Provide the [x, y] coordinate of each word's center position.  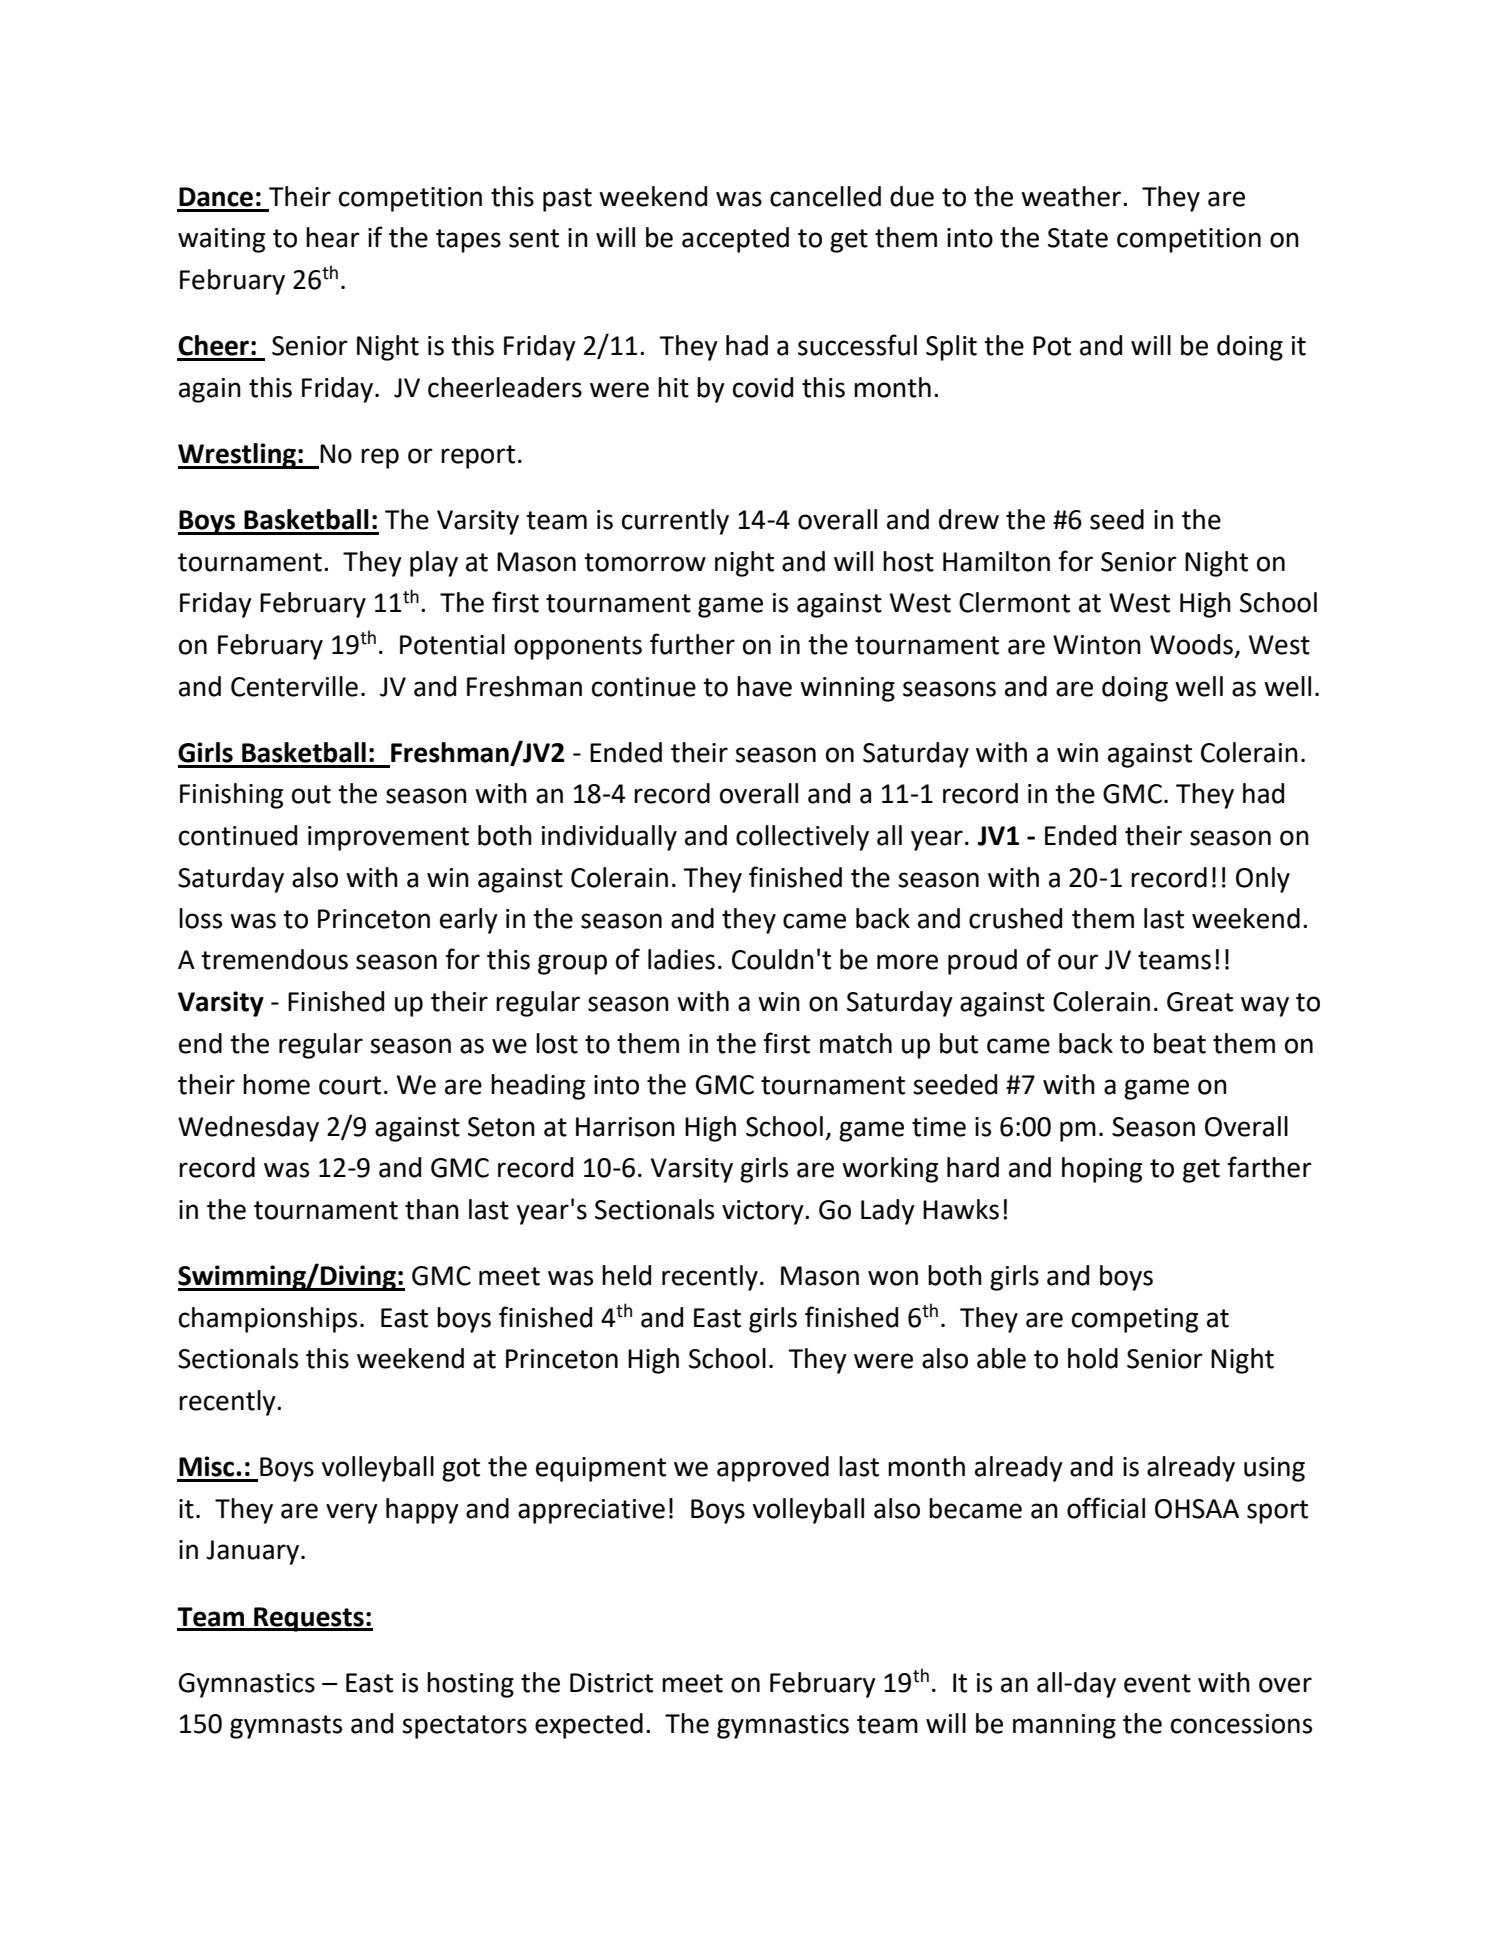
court [350, 1085]
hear [333, 237]
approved [773, 1469]
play [434, 564]
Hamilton [996, 561]
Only [1263, 880]
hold [1093, 1358]
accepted [735, 240]
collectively [802, 838]
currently [675, 522]
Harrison [625, 1127]
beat [1180, 1043]
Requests [309, 1619]
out [311, 794]
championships [268, 1320]
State [1078, 238]
